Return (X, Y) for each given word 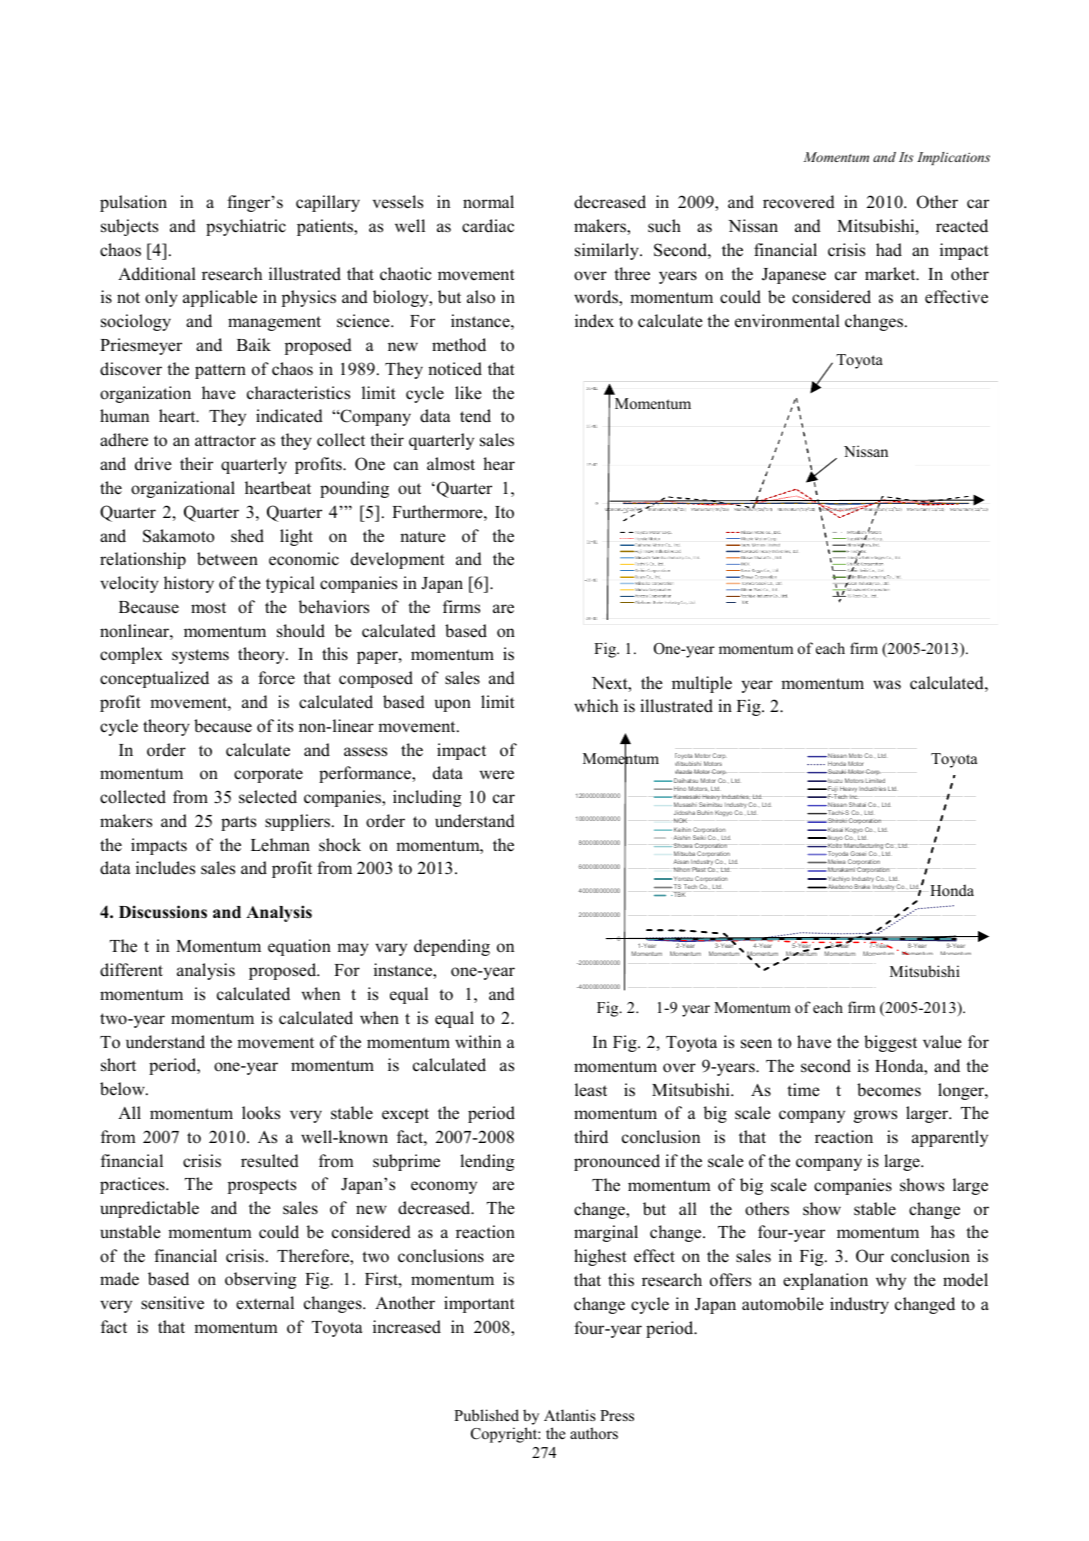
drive (153, 464)
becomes (889, 1090)
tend (475, 416)
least (591, 1090)
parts (238, 823)
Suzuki (836, 771)
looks (261, 1113)
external (265, 1303)
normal (488, 202)
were (497, 775)
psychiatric (246, 227)
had (889, 250)
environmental (787, 321)
